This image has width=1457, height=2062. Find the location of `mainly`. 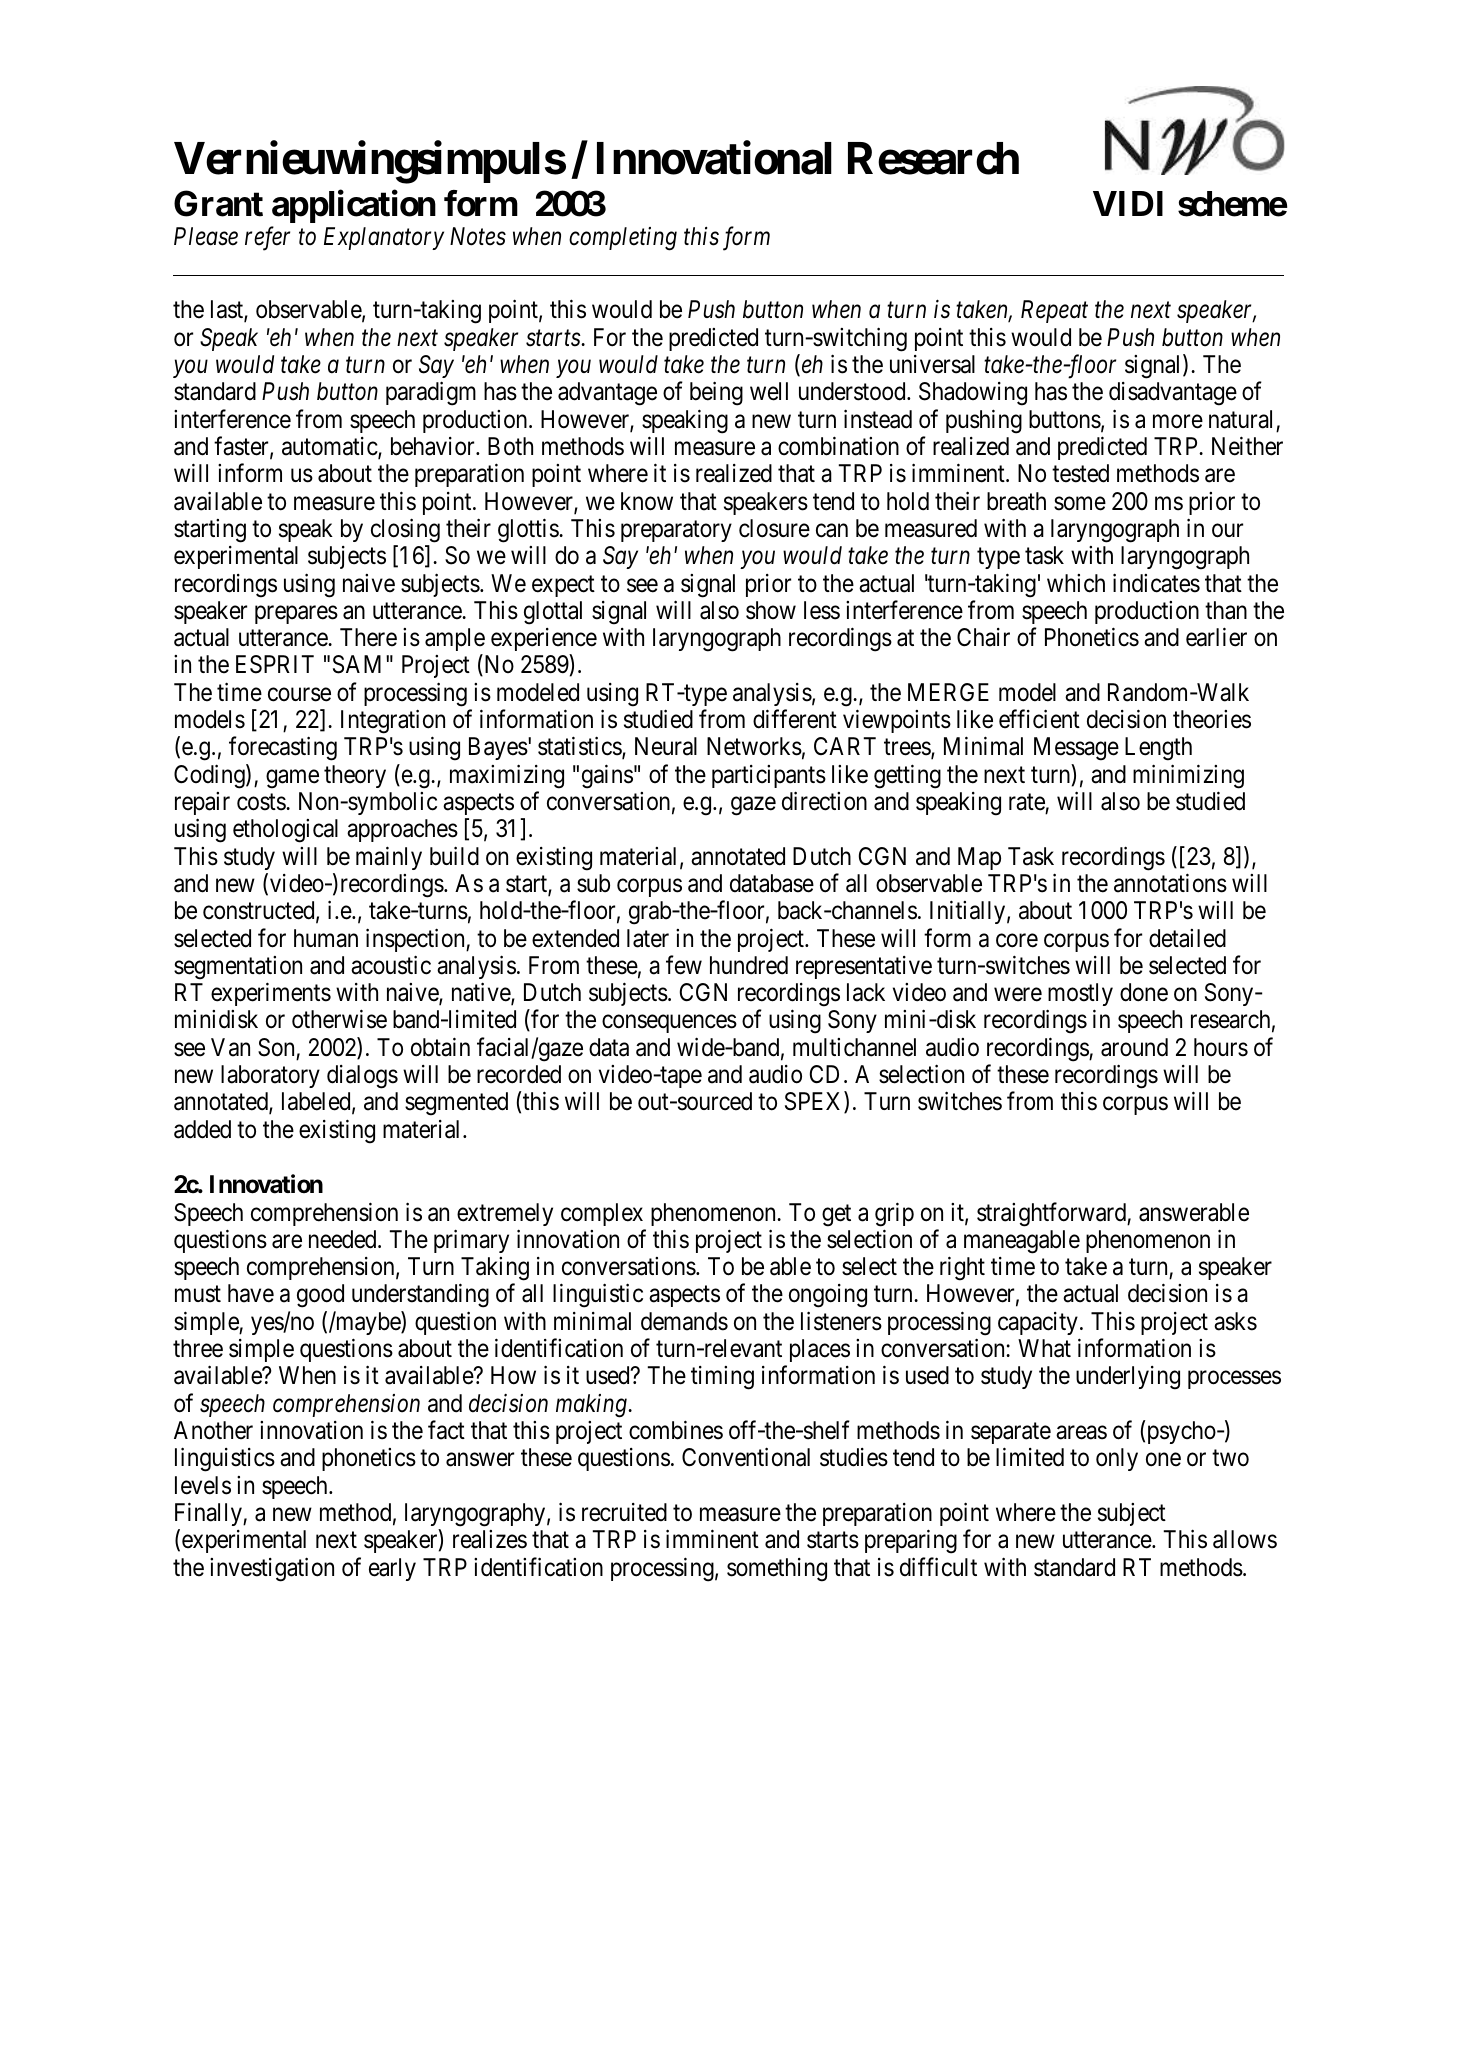

mainly is located at coordinates (389, 858).
